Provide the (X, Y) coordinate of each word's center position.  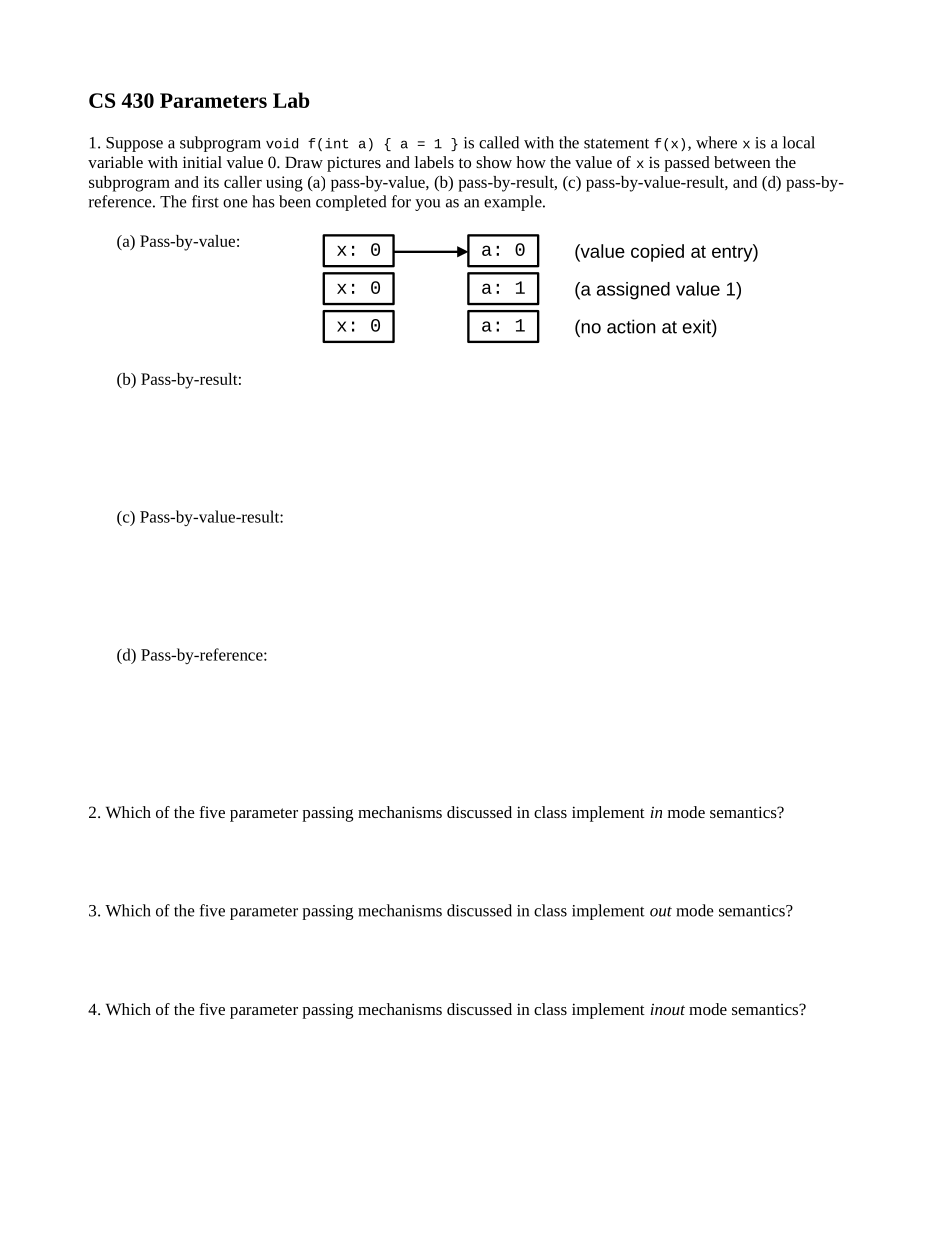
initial (202, 162)
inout (667, 1009)
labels (434, 162)
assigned (633, 291)
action (631, 326)
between (742, 162)
